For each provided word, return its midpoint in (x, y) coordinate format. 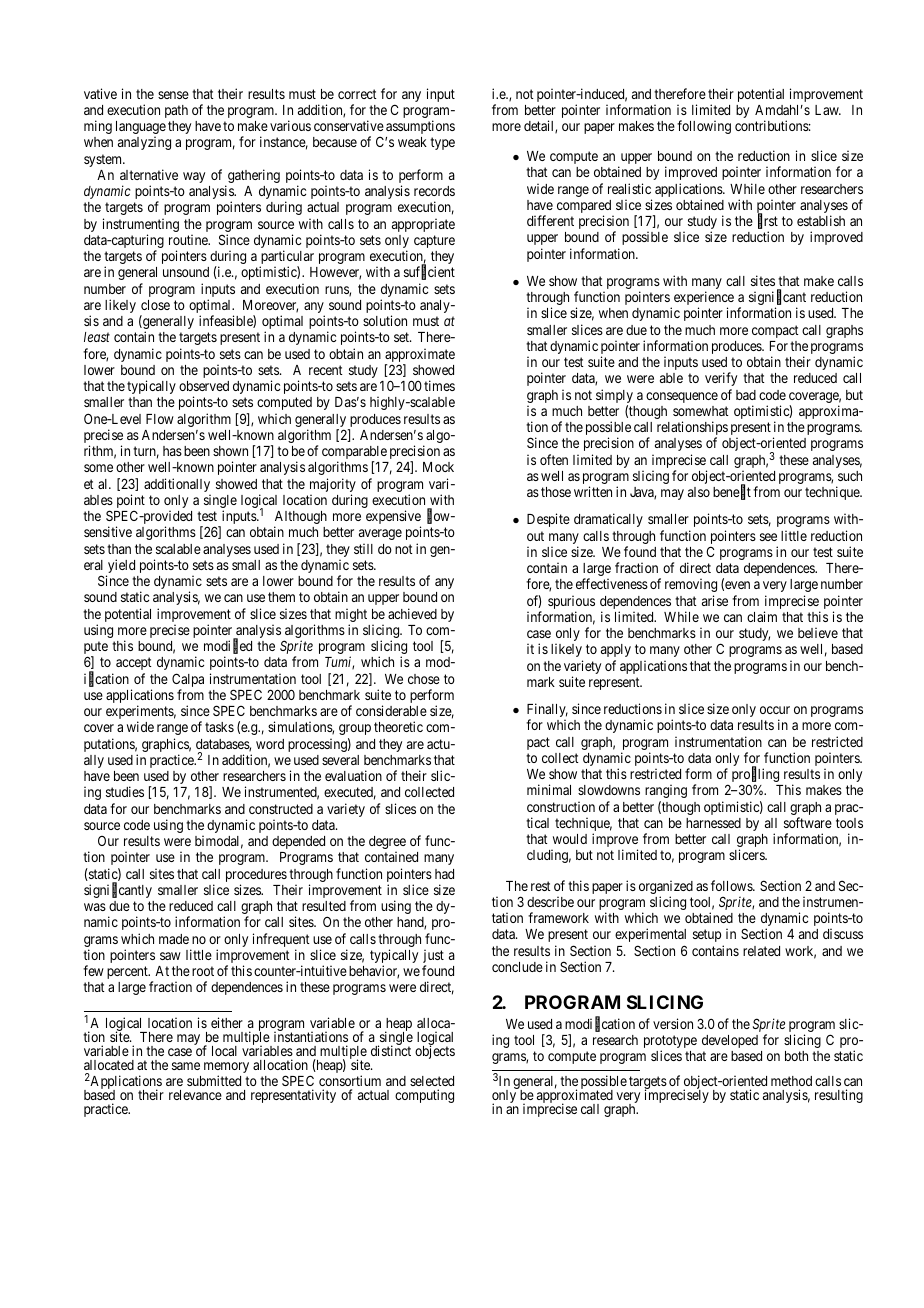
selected (432, 1081)
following (704, 127)
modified (228, 647)
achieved (412, 613)
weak (412, 142)
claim (762, 616)
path (176, 111)
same (186, 1066)
